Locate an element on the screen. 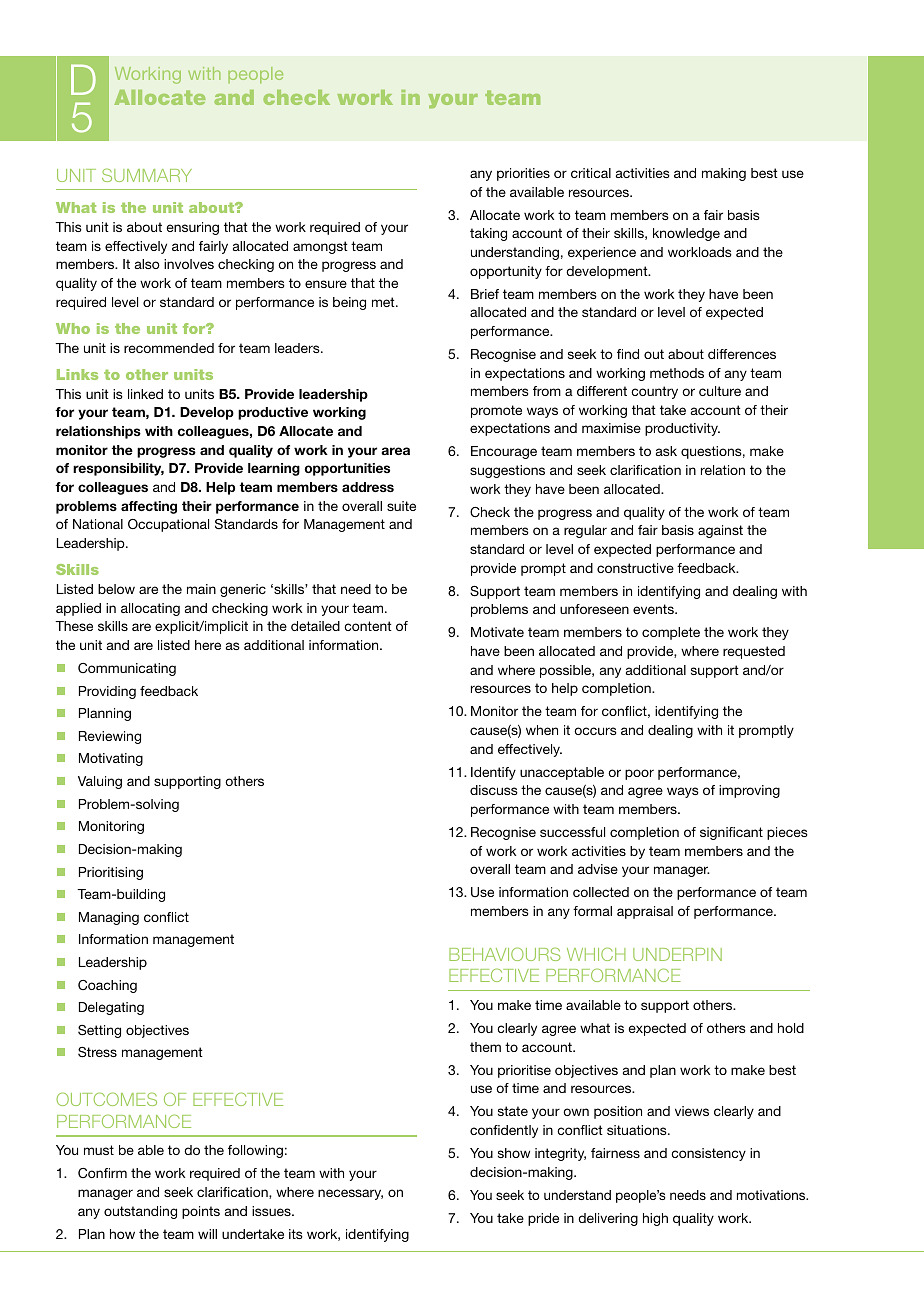  knowledge is located at coordinates (686, 234).
